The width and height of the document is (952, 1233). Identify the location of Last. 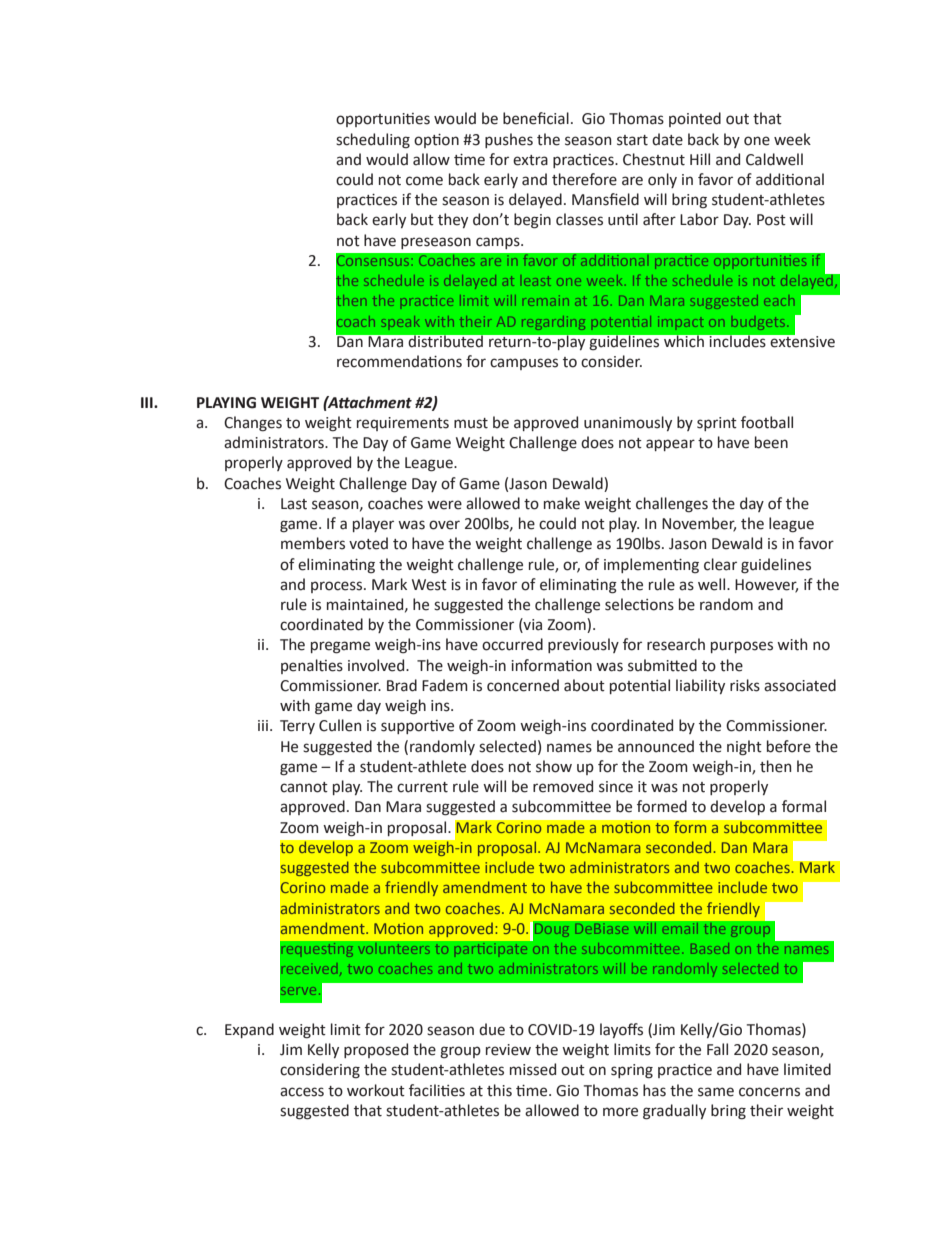
(294, 504).
